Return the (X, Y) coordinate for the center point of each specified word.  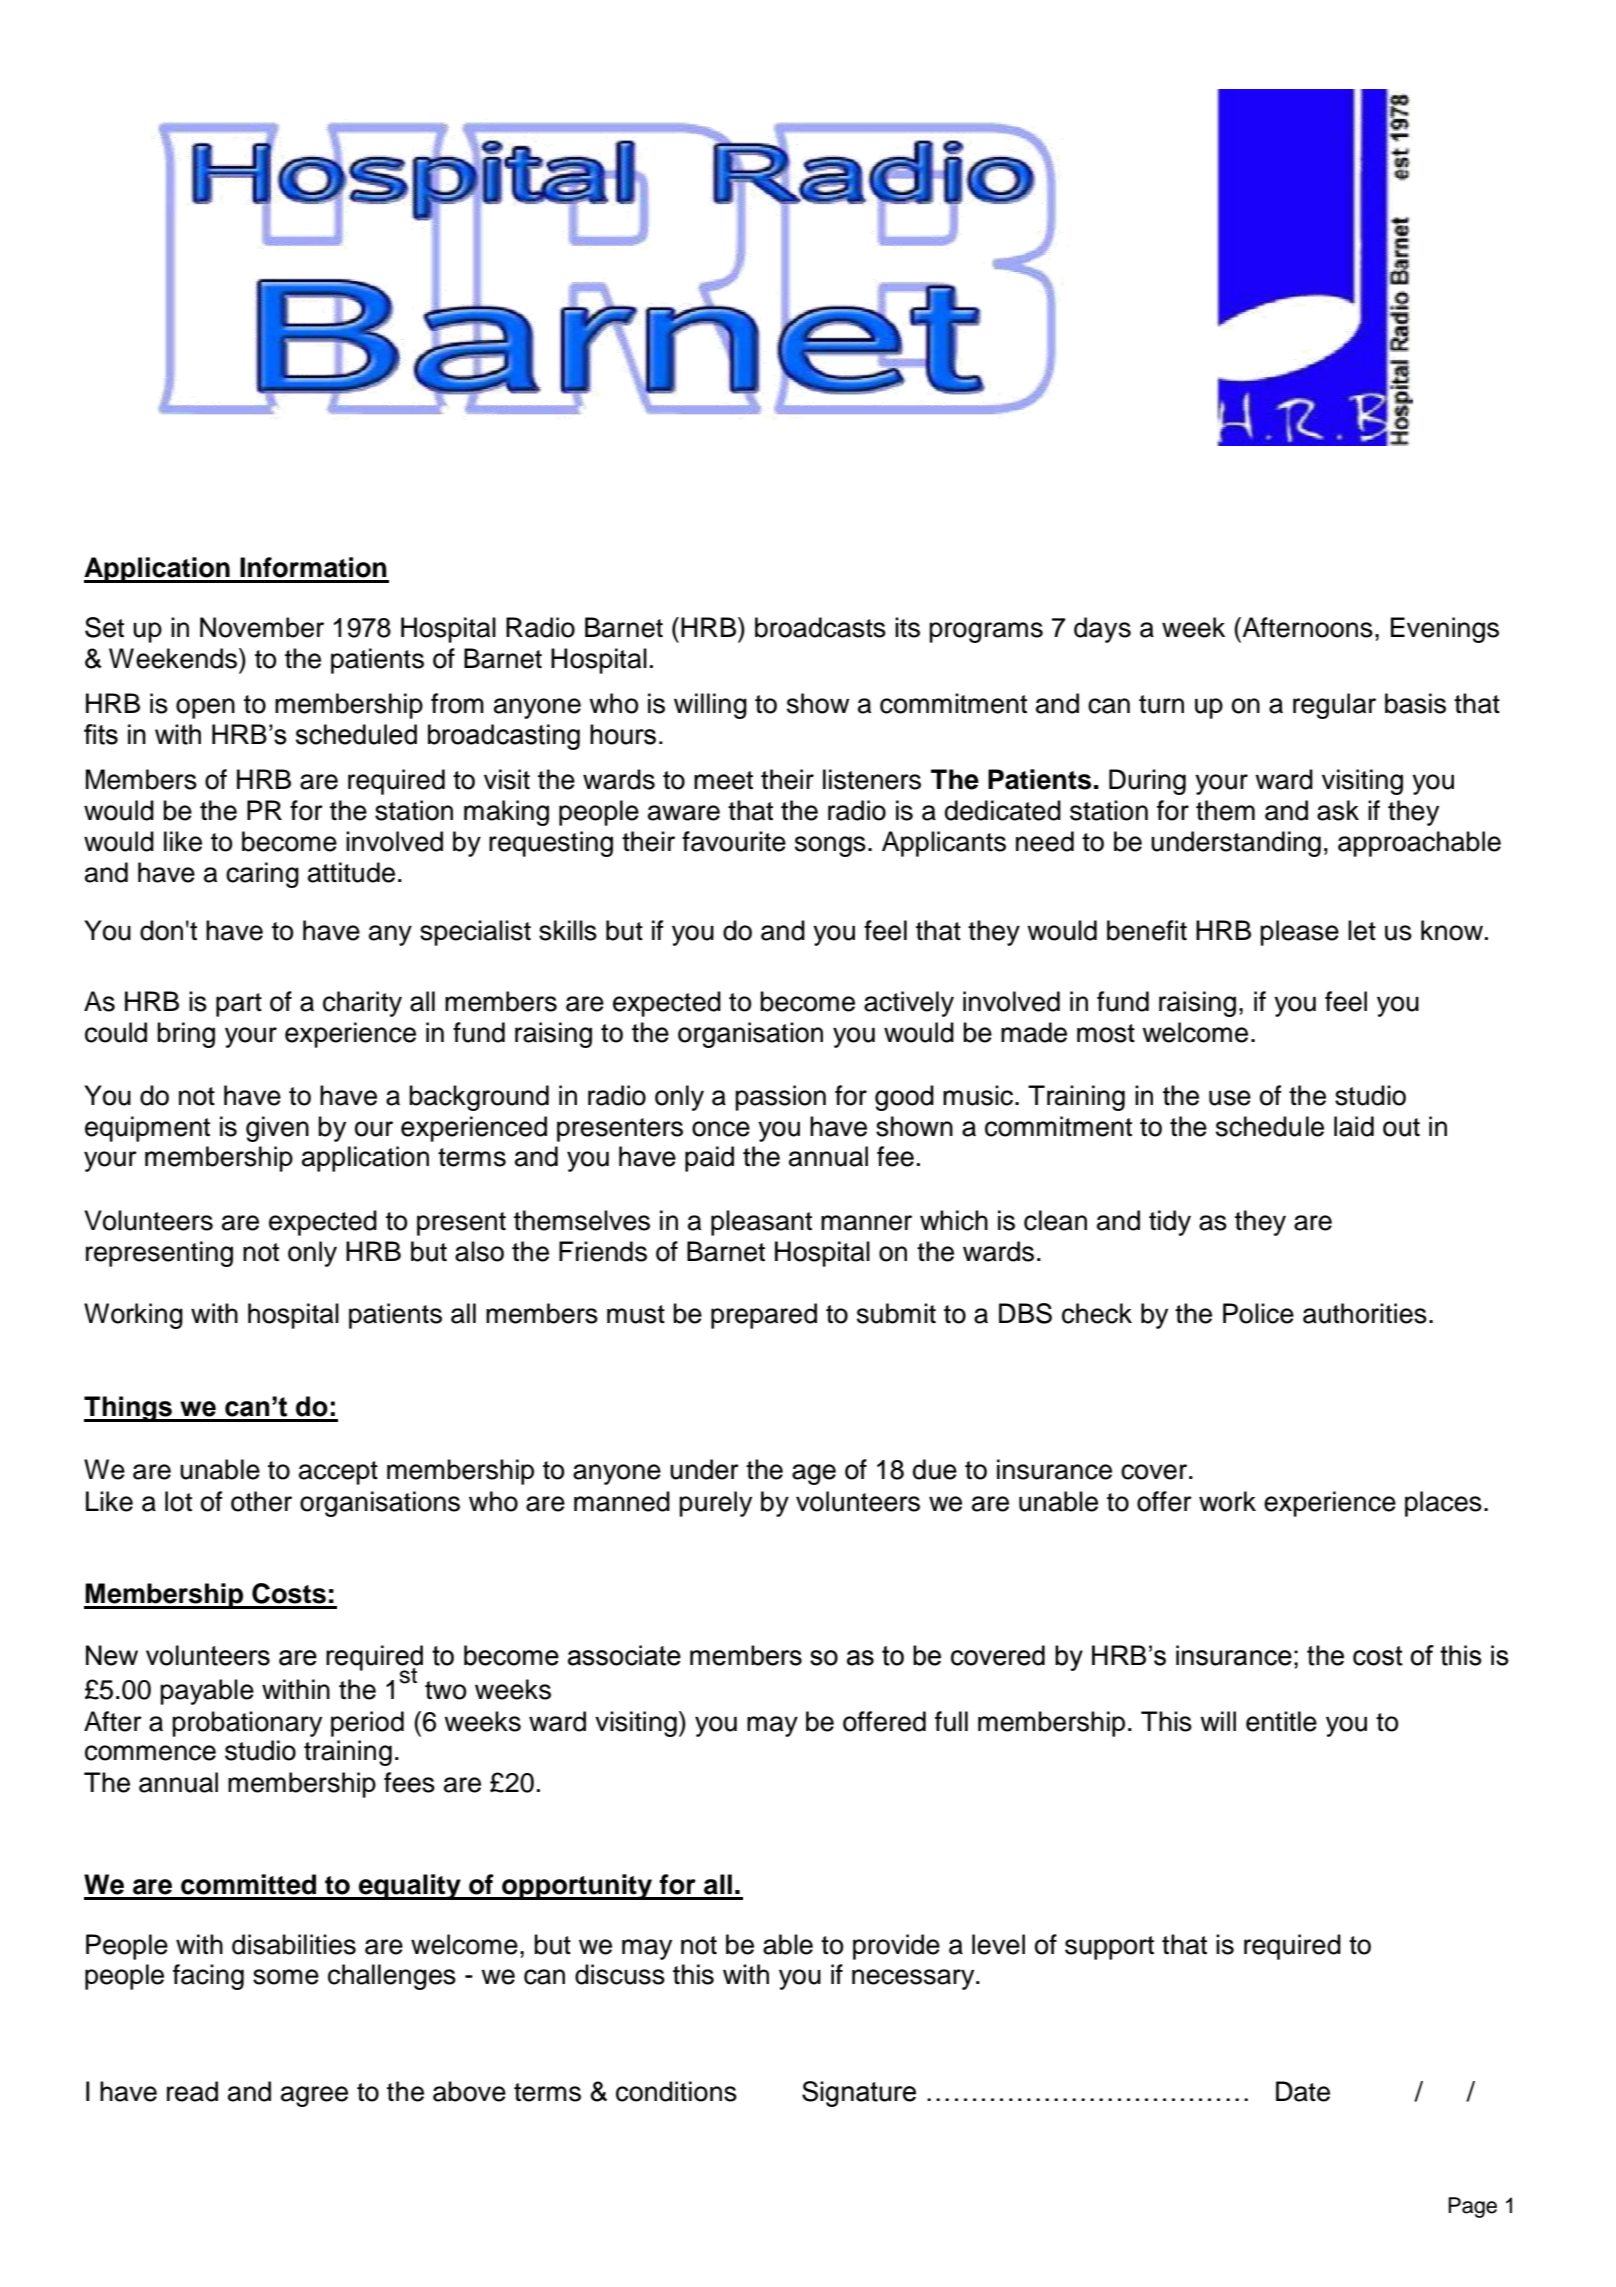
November (262, 627)
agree (314, 2096)
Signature (859, 2094)
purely (715, 1504)
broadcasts (820, 627)
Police (1258, 1313)
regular (1334, 706)
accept (338, 1473)
